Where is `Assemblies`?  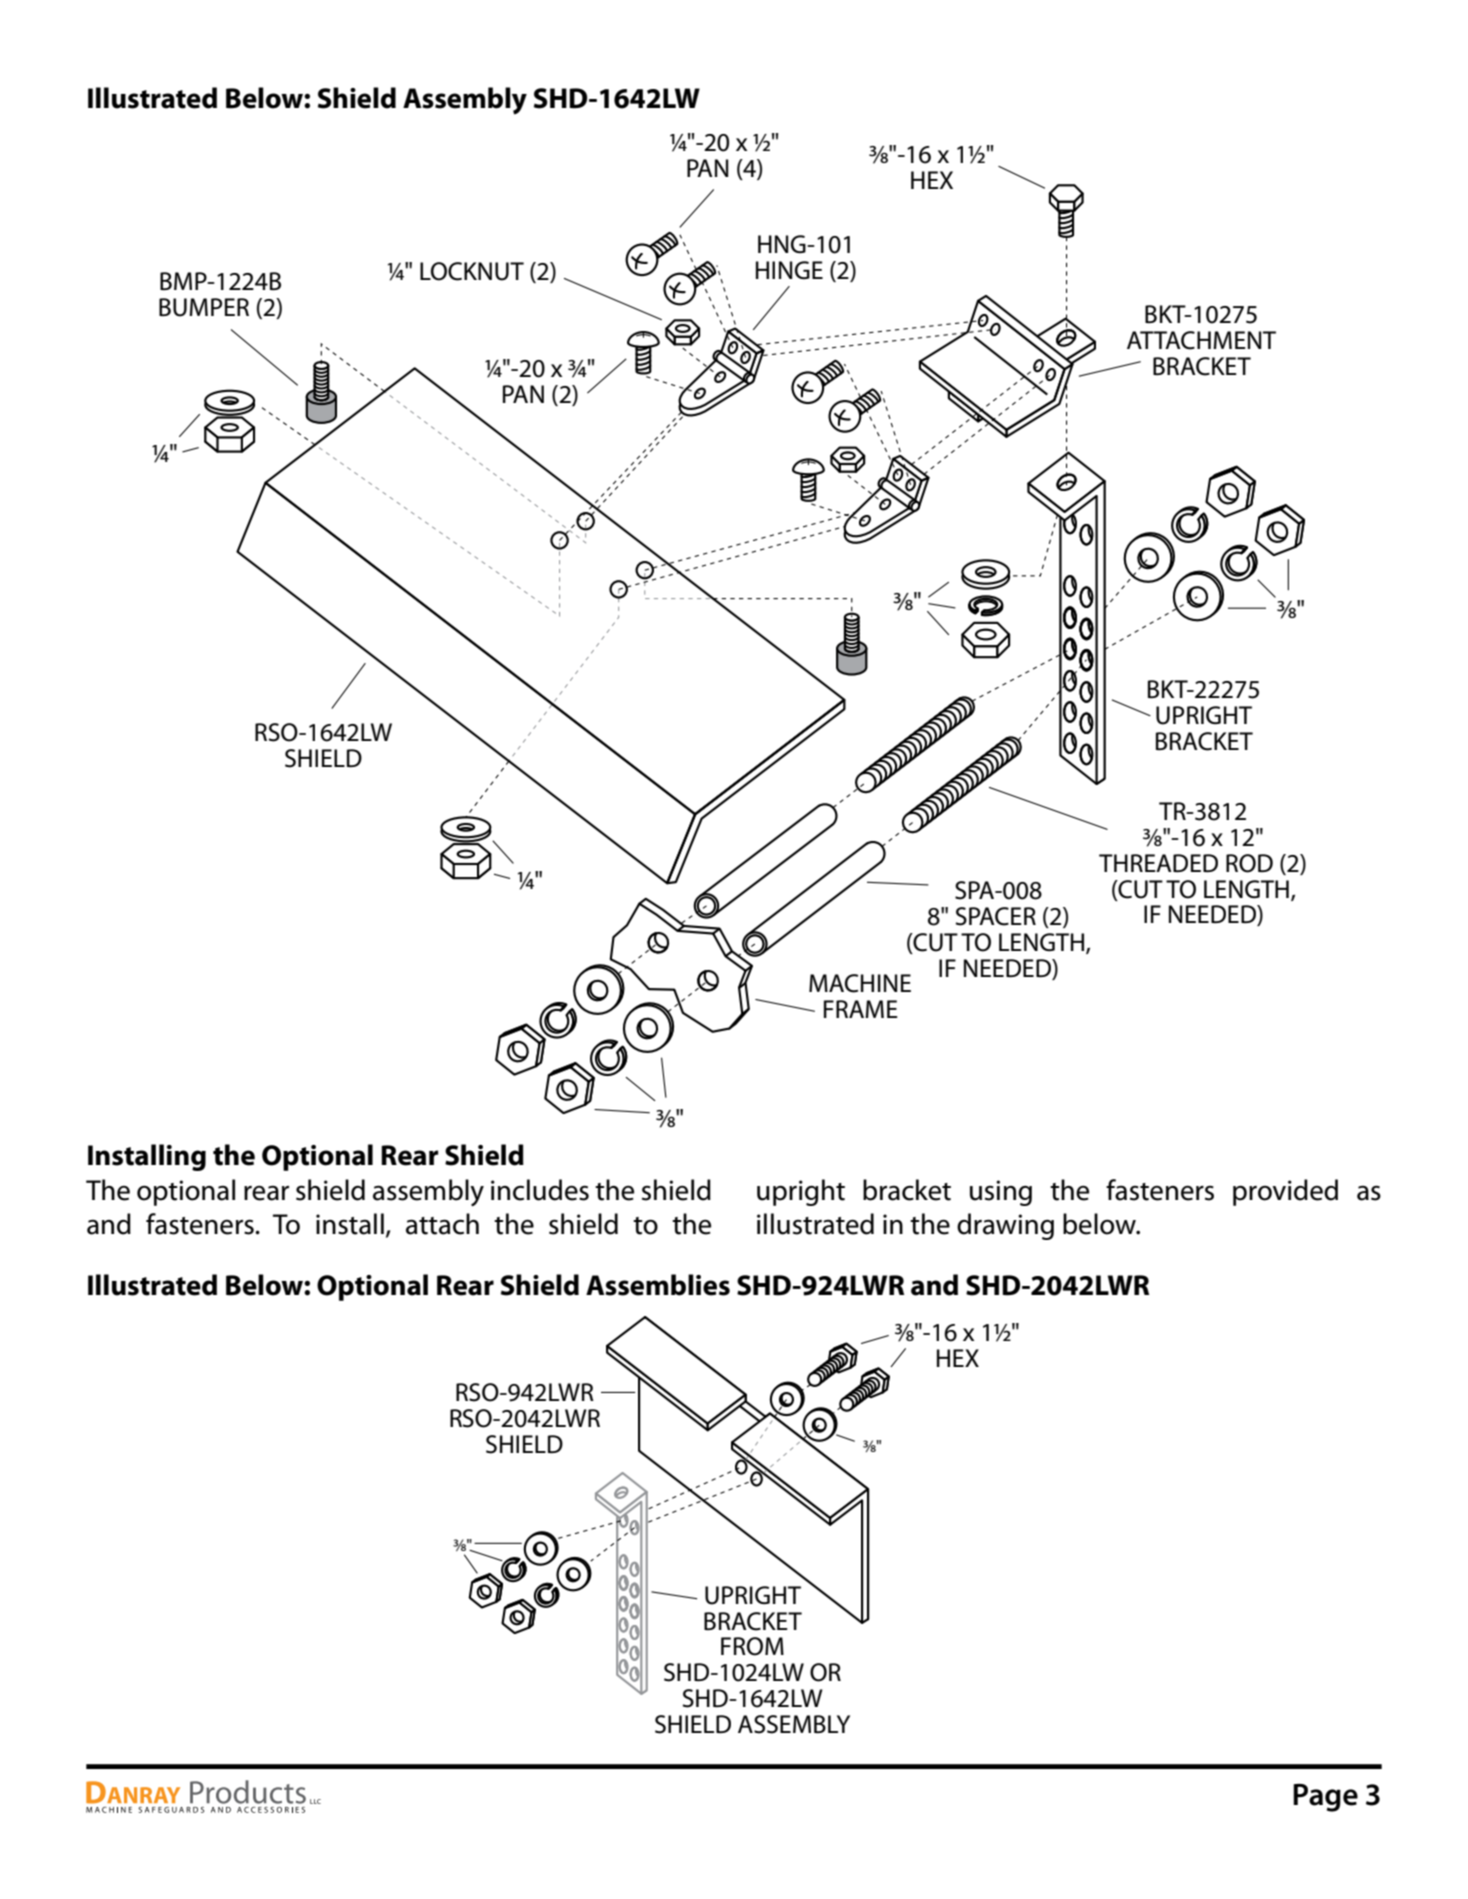 Assemblies is located at coordinates (658, 1285).
